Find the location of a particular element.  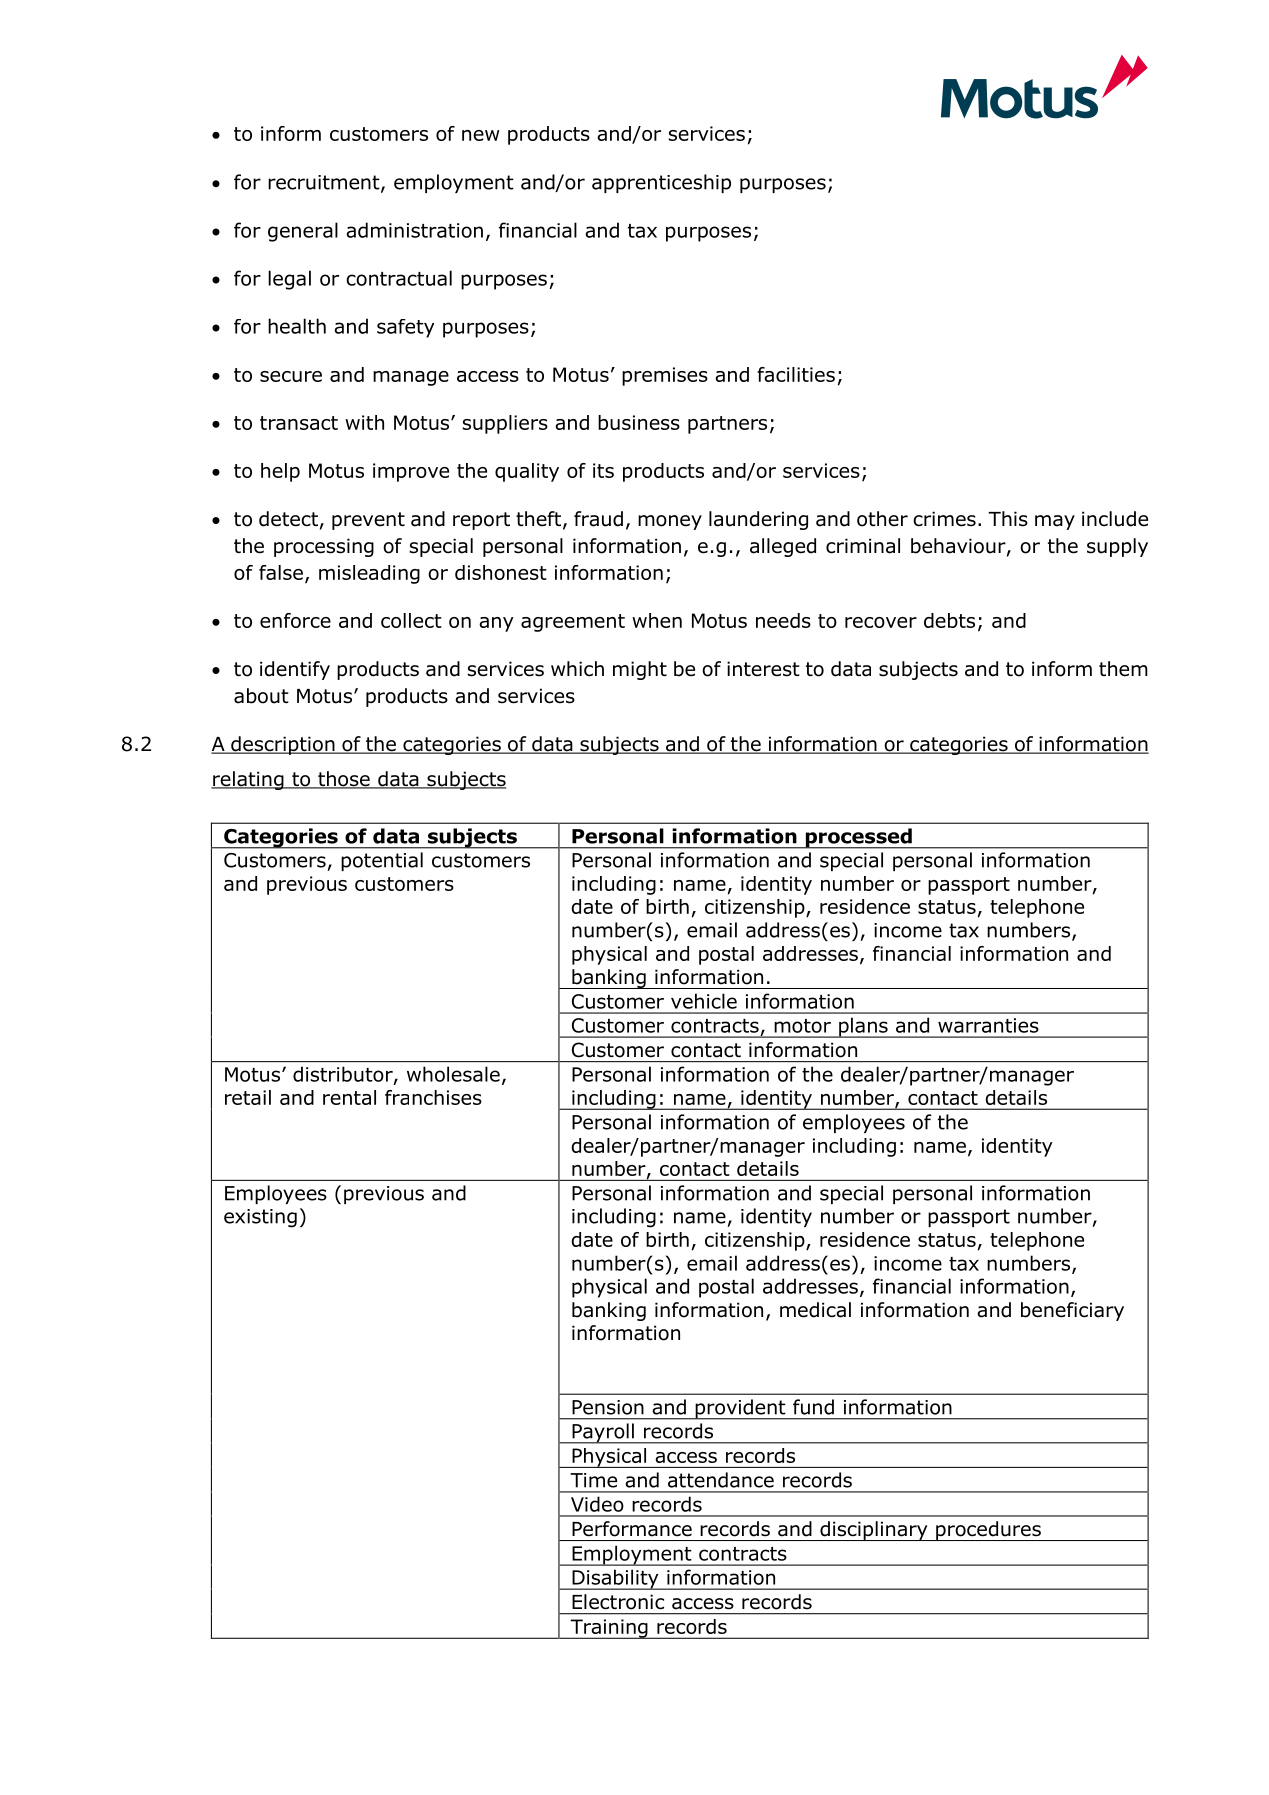

vehicle is located at coordinates (704, 1001).
